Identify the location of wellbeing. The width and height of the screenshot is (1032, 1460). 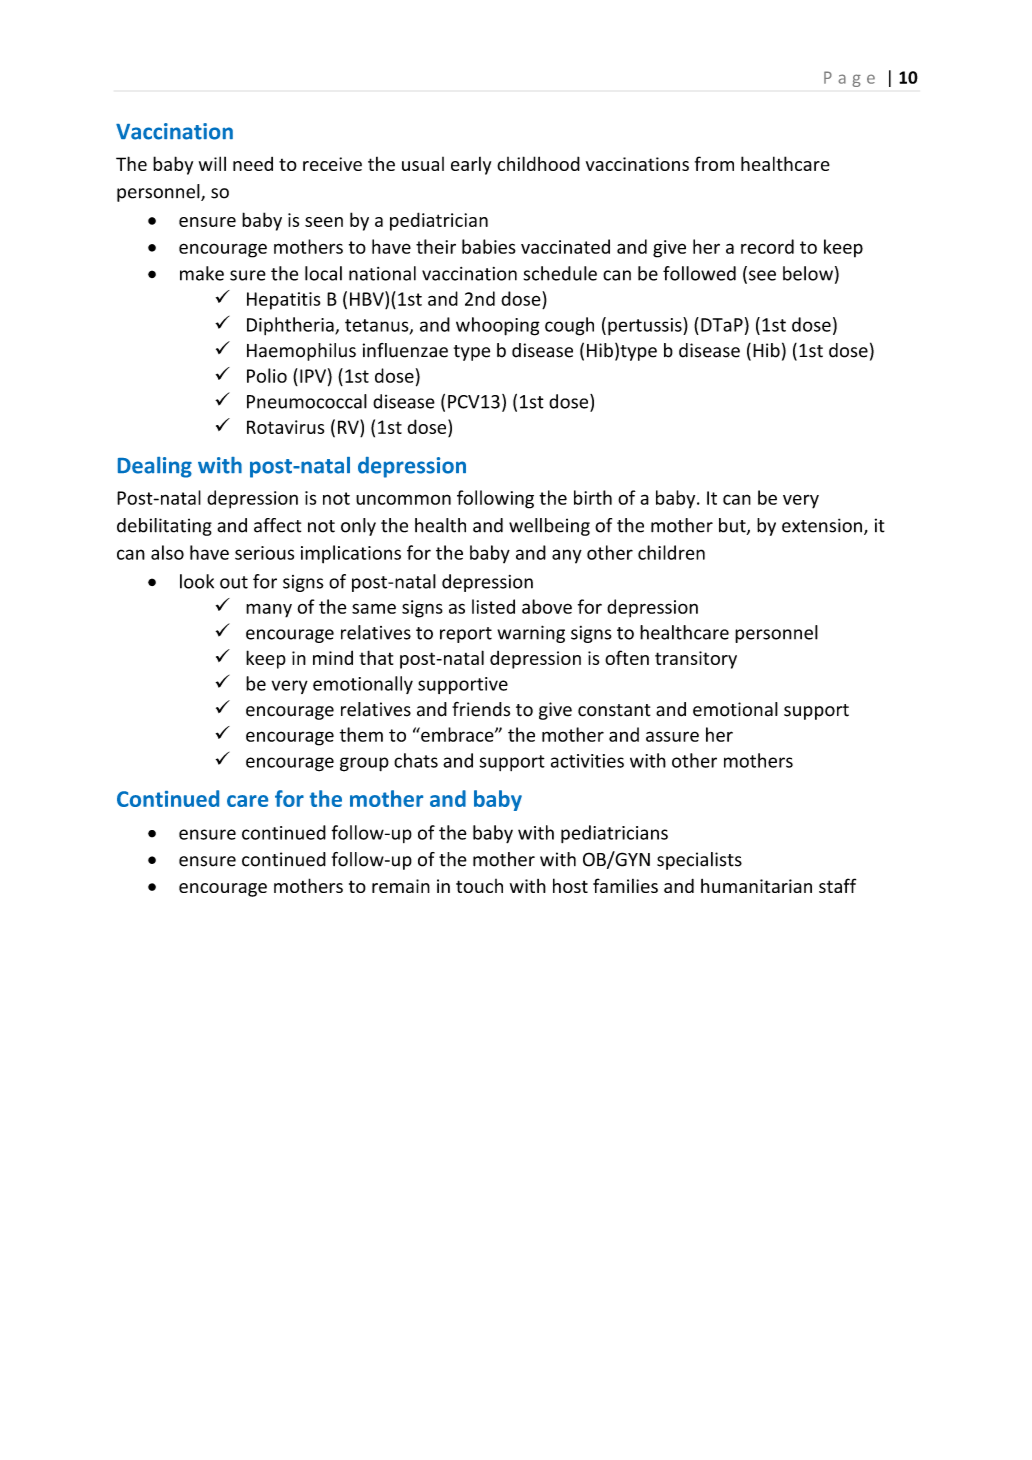
(549, 527).
